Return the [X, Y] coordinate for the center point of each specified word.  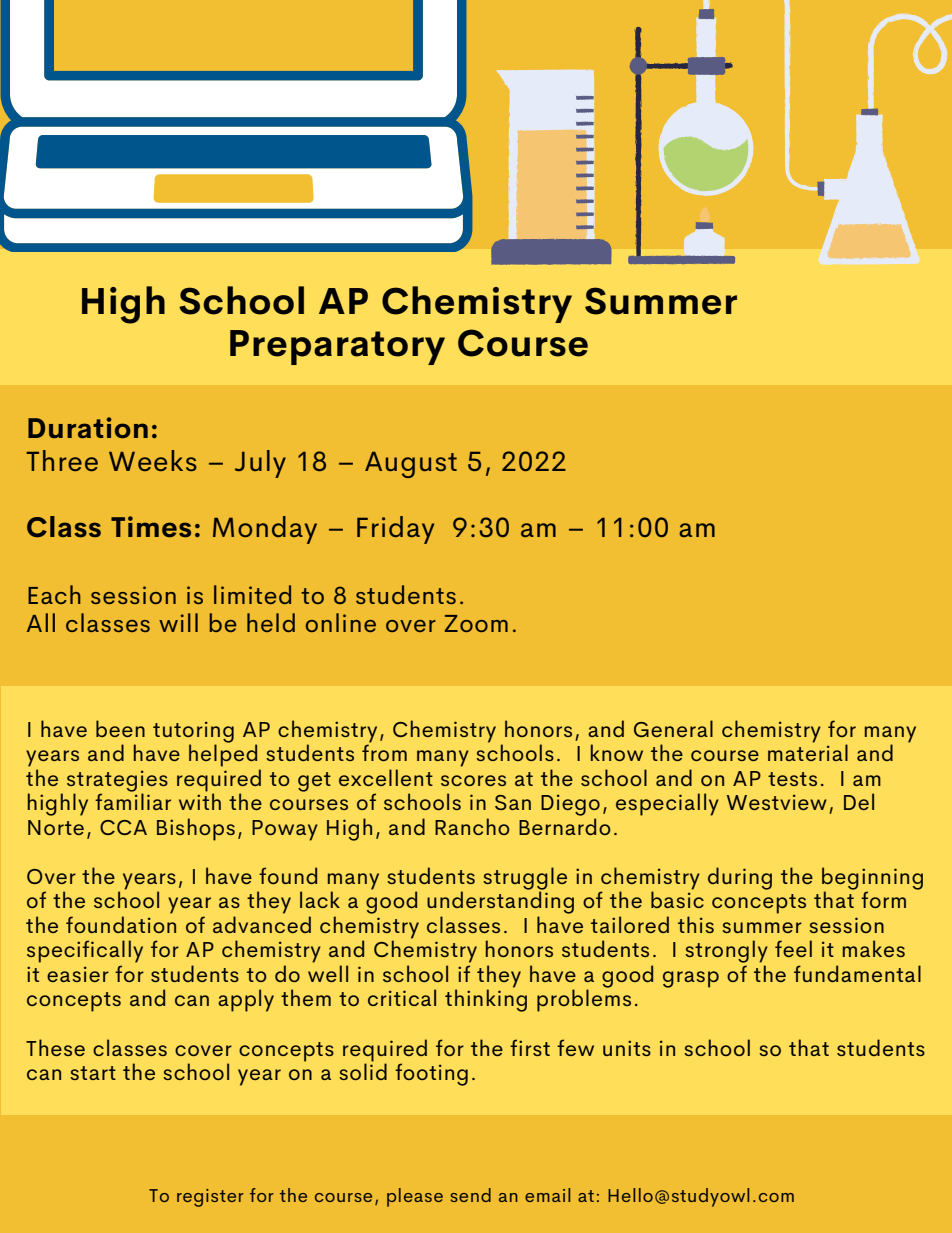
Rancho [472, 826]
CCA [123, 827]
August [411, 464]
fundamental [857, 973]
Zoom [476, 623]
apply [246, 1000]
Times [151, 526]
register [210, 1198]
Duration [88, 427]
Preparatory [337, 347]
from [384, 751]
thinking [486, 999]
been [120, 728]
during [740, 878]
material [808, 751]
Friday [395, 530]
